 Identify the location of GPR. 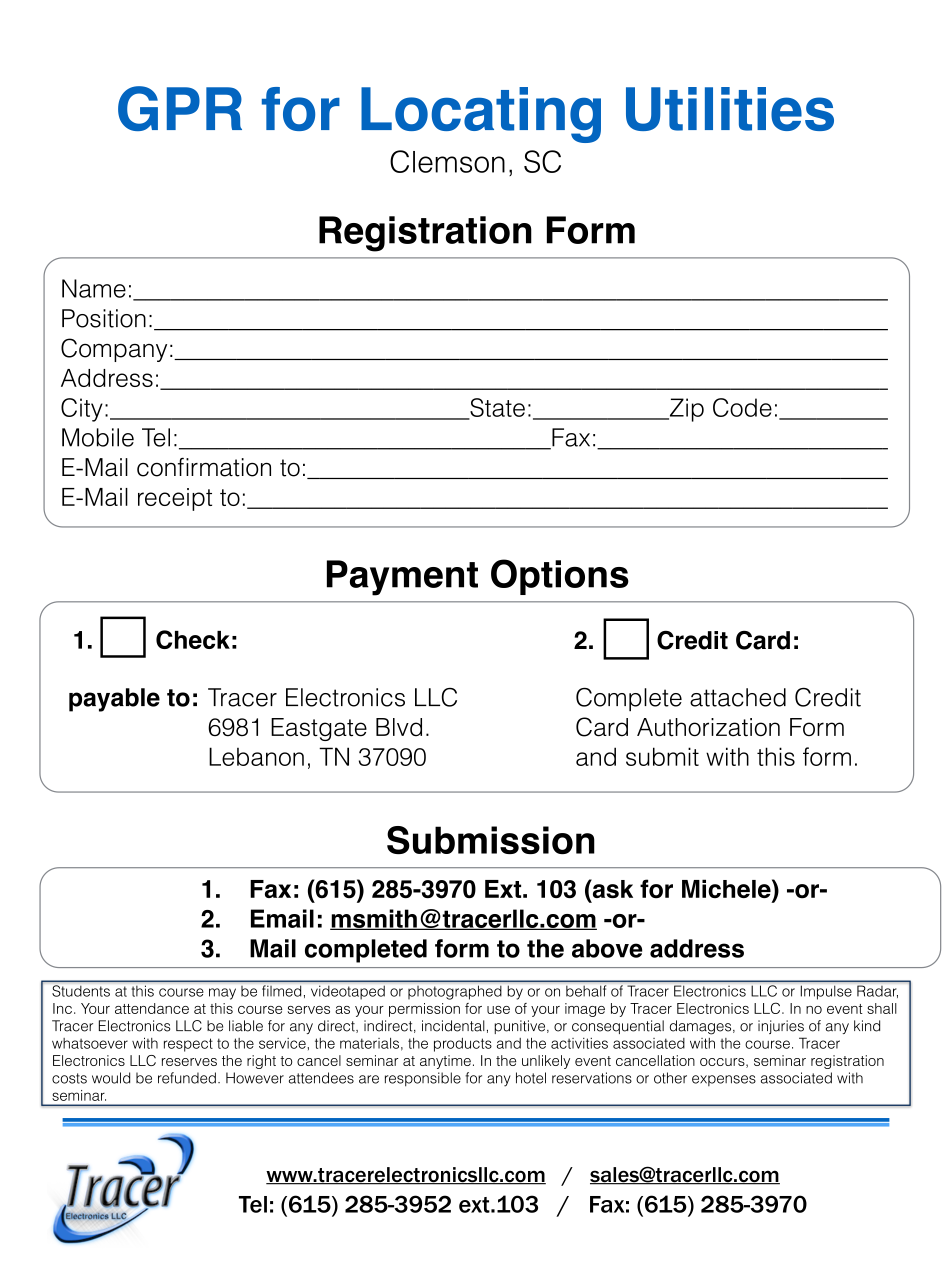
(180, 108).
